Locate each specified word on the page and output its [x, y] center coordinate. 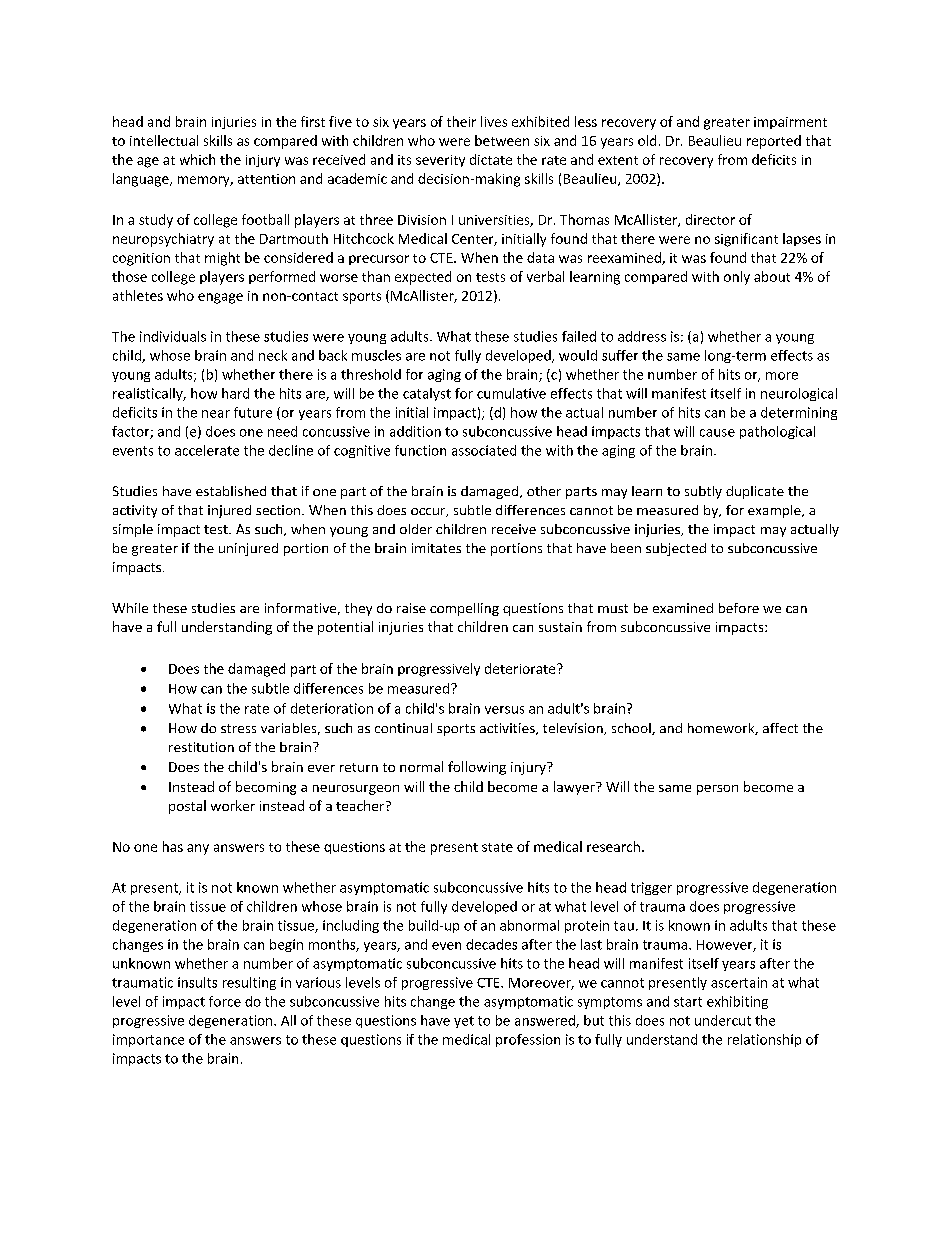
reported [774, 142]
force [225, 1001]
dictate [491, 159]
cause [717, 433]
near [216, 414]
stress [238, 728]
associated [484, 450]
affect [780, 728]
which [197, 159]
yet [464, 1022]
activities [508, 729]
